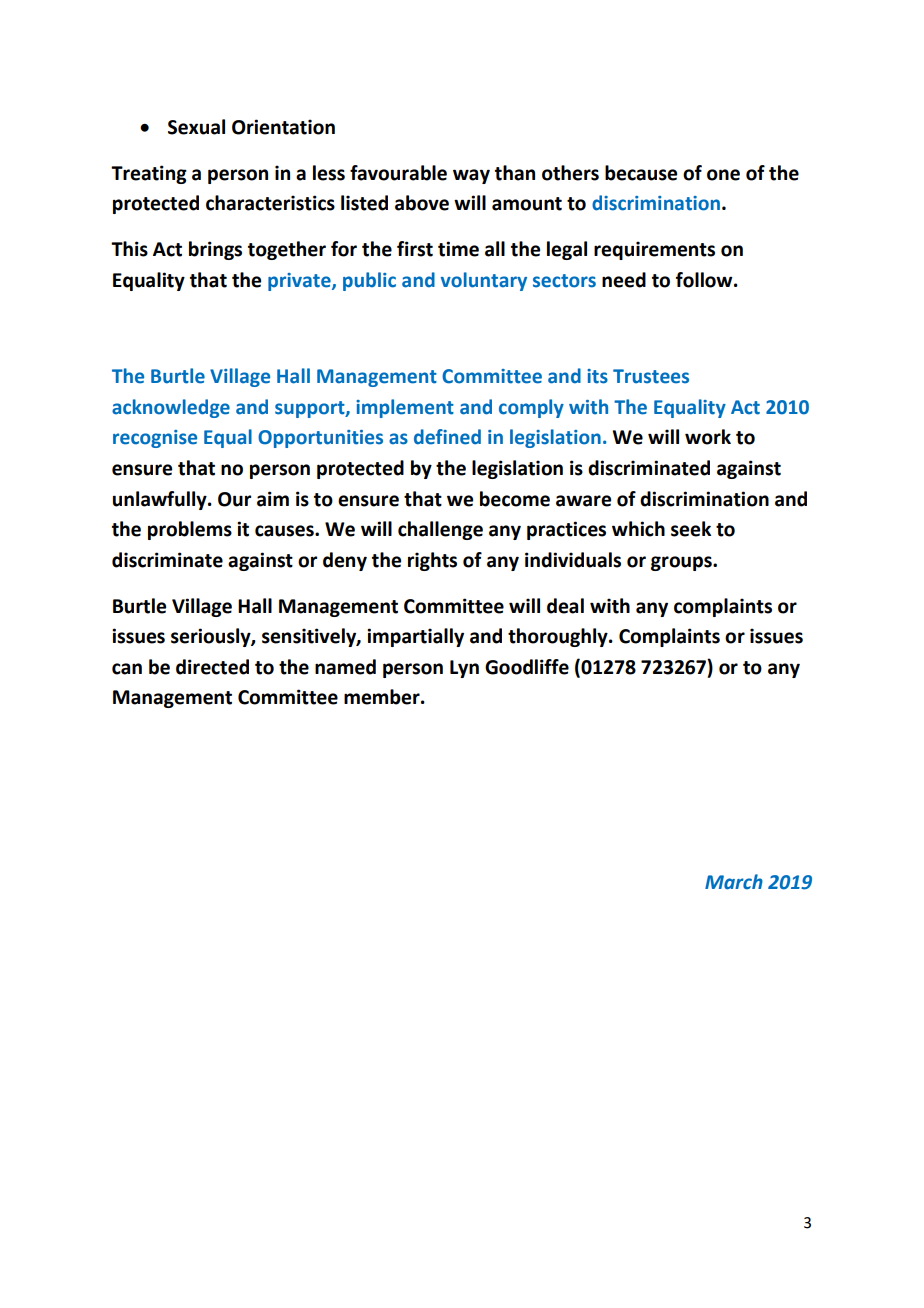  I want to click on which, so click(638, 529).
